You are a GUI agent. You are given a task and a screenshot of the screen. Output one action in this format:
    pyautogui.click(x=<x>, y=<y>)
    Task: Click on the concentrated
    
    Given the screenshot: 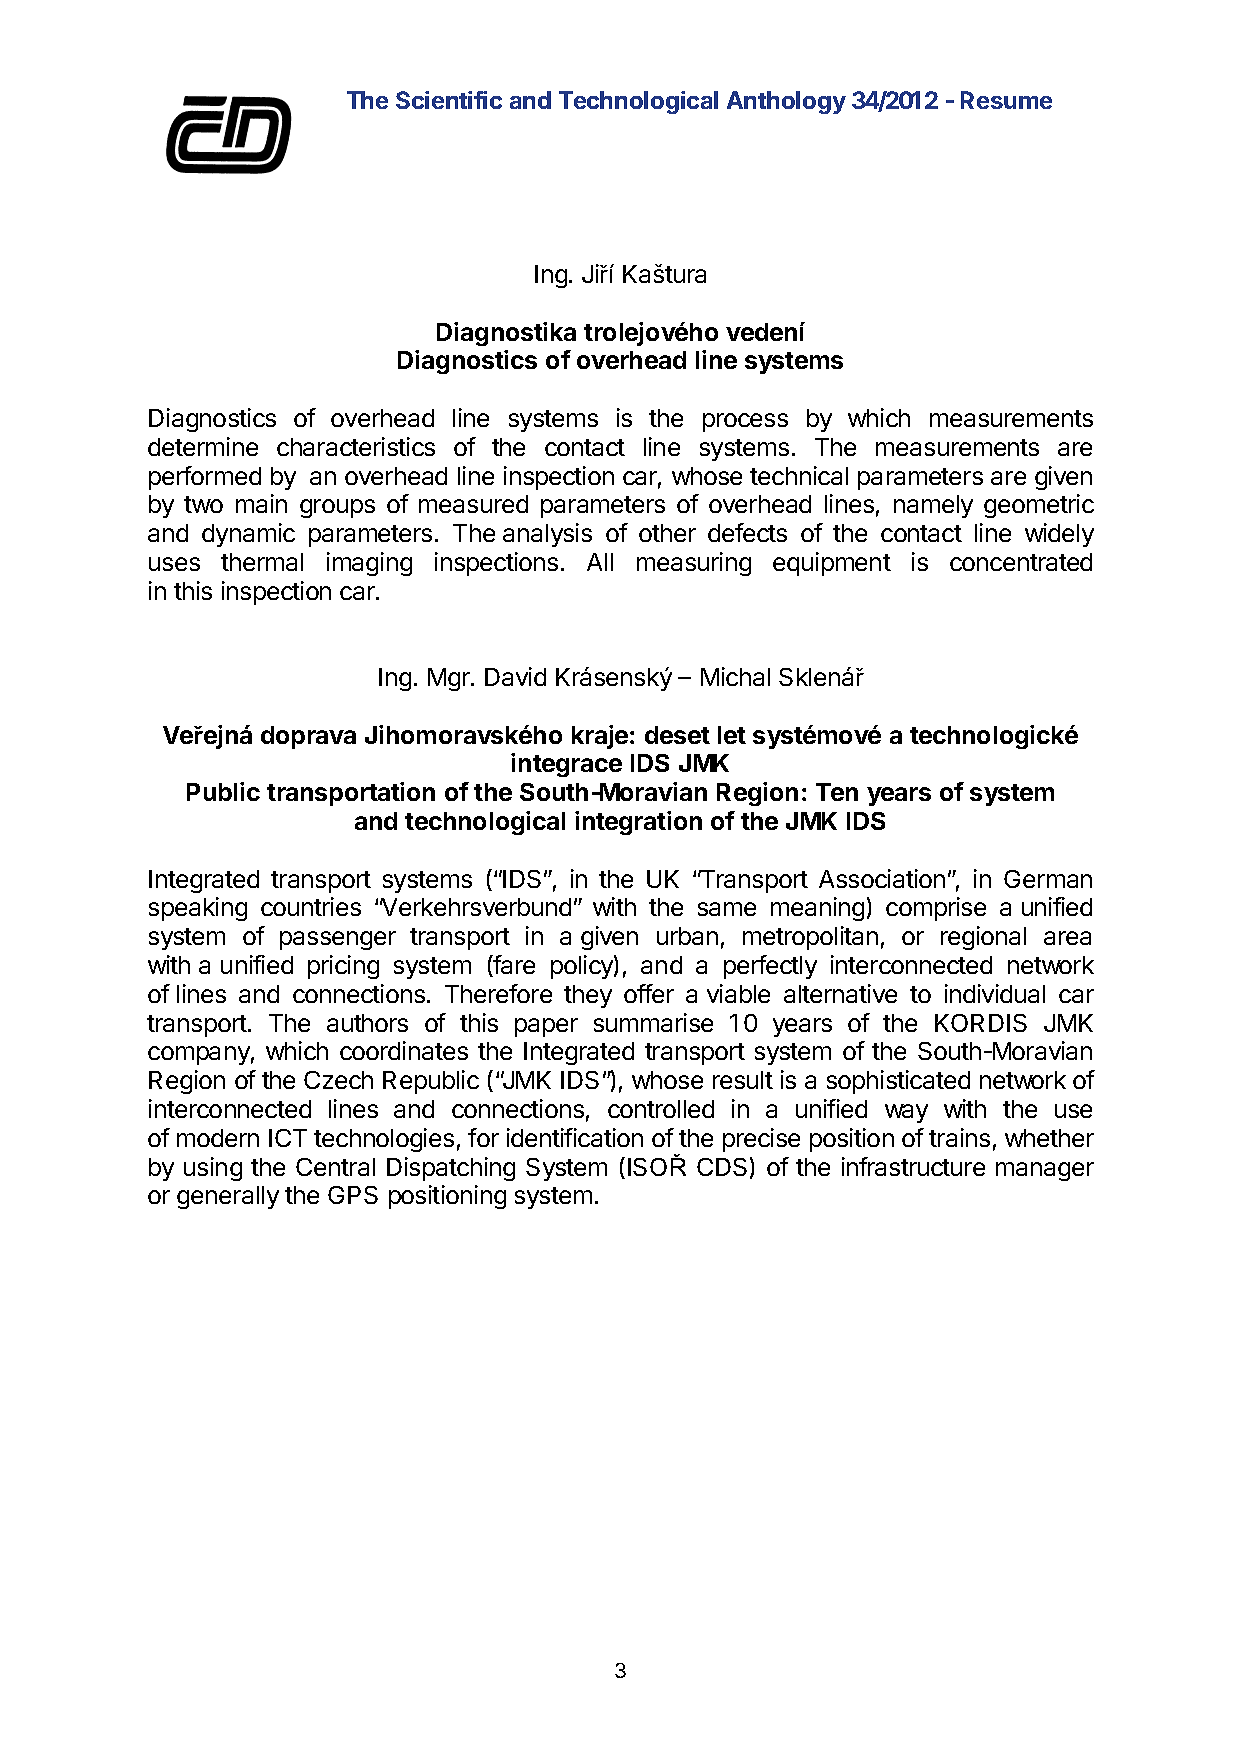 What is the action you would take?
    pyautogui.click(x=1021, y=562)
